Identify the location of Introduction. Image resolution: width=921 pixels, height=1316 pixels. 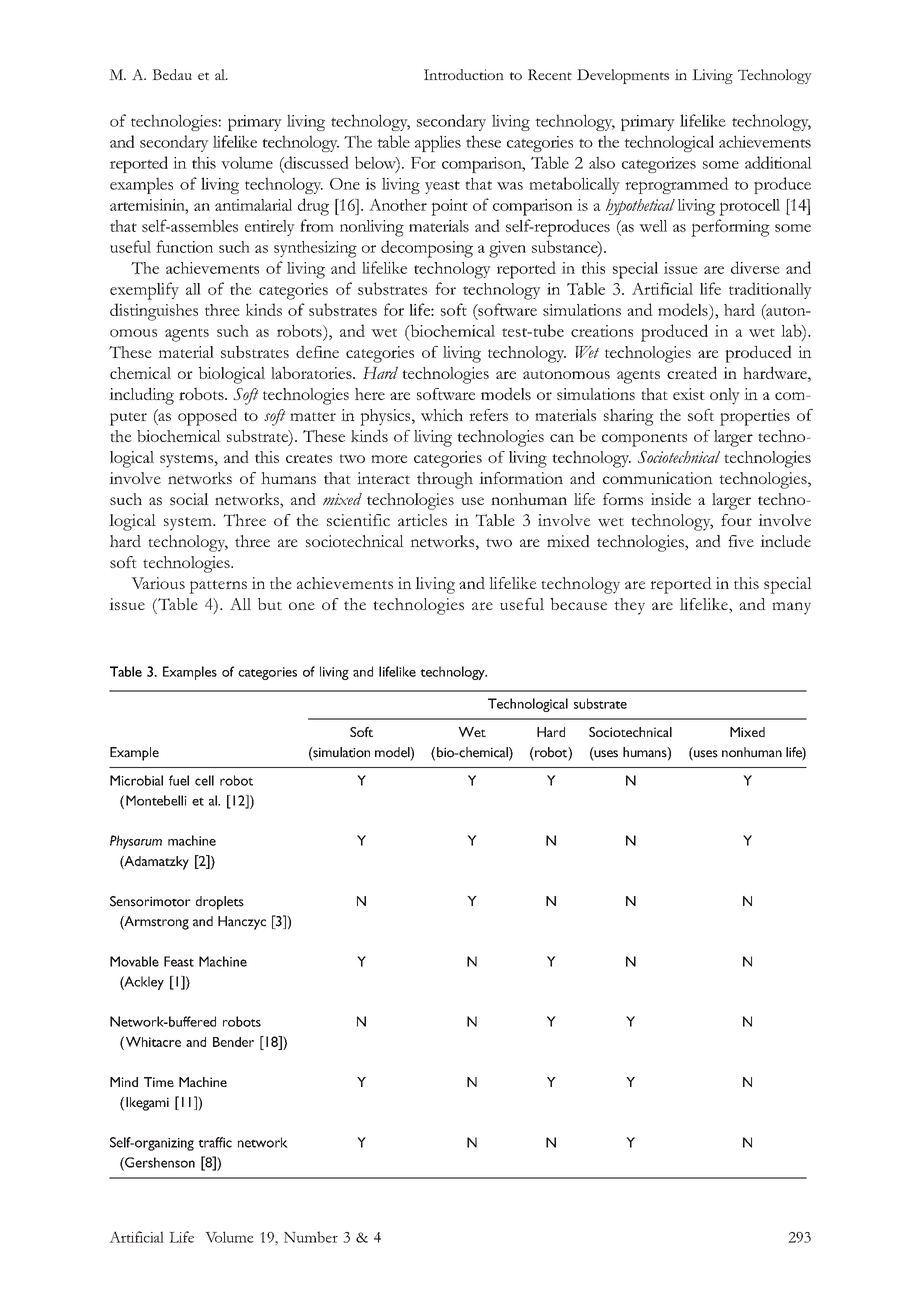
(464, 74).
